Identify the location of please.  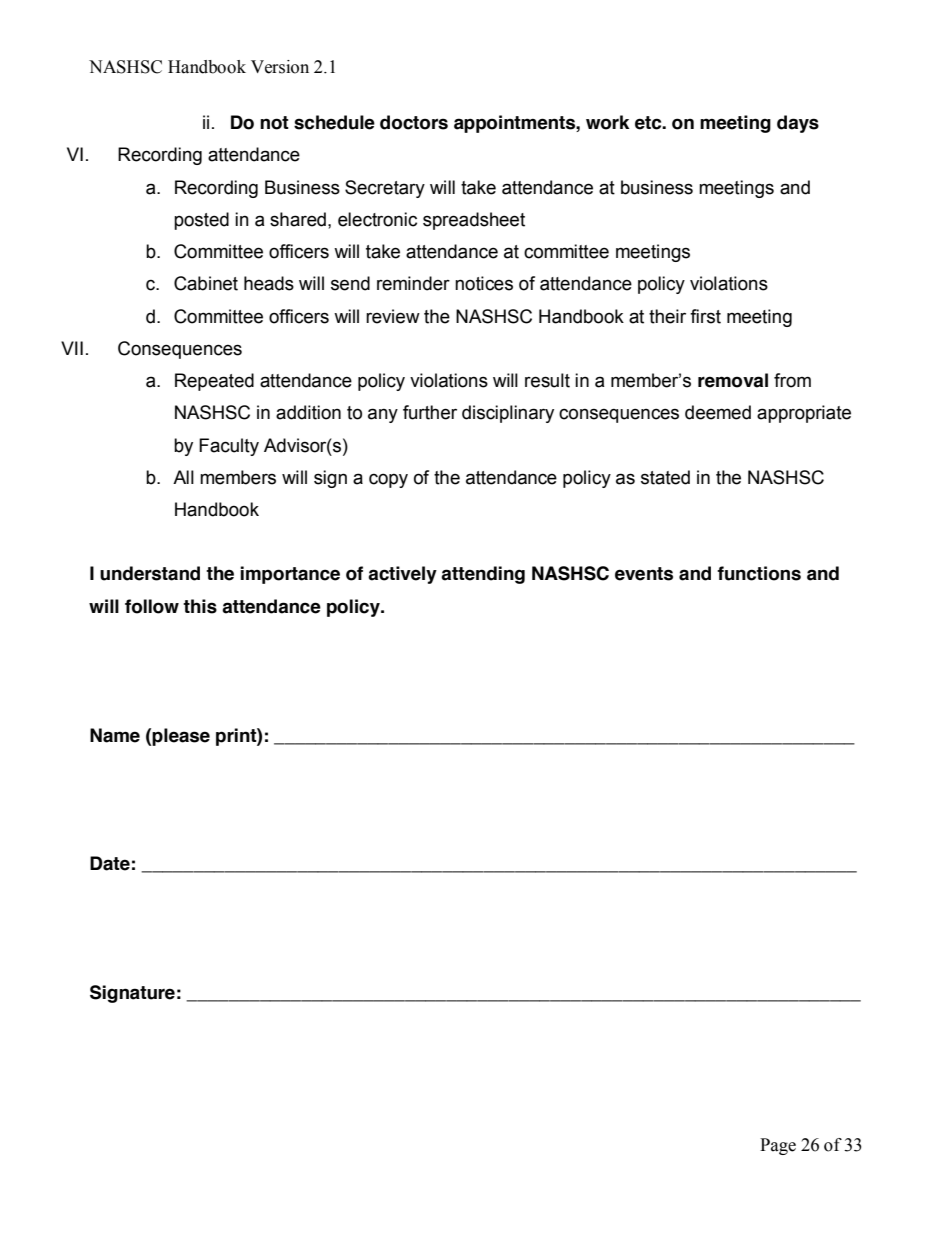
(181, 737).
